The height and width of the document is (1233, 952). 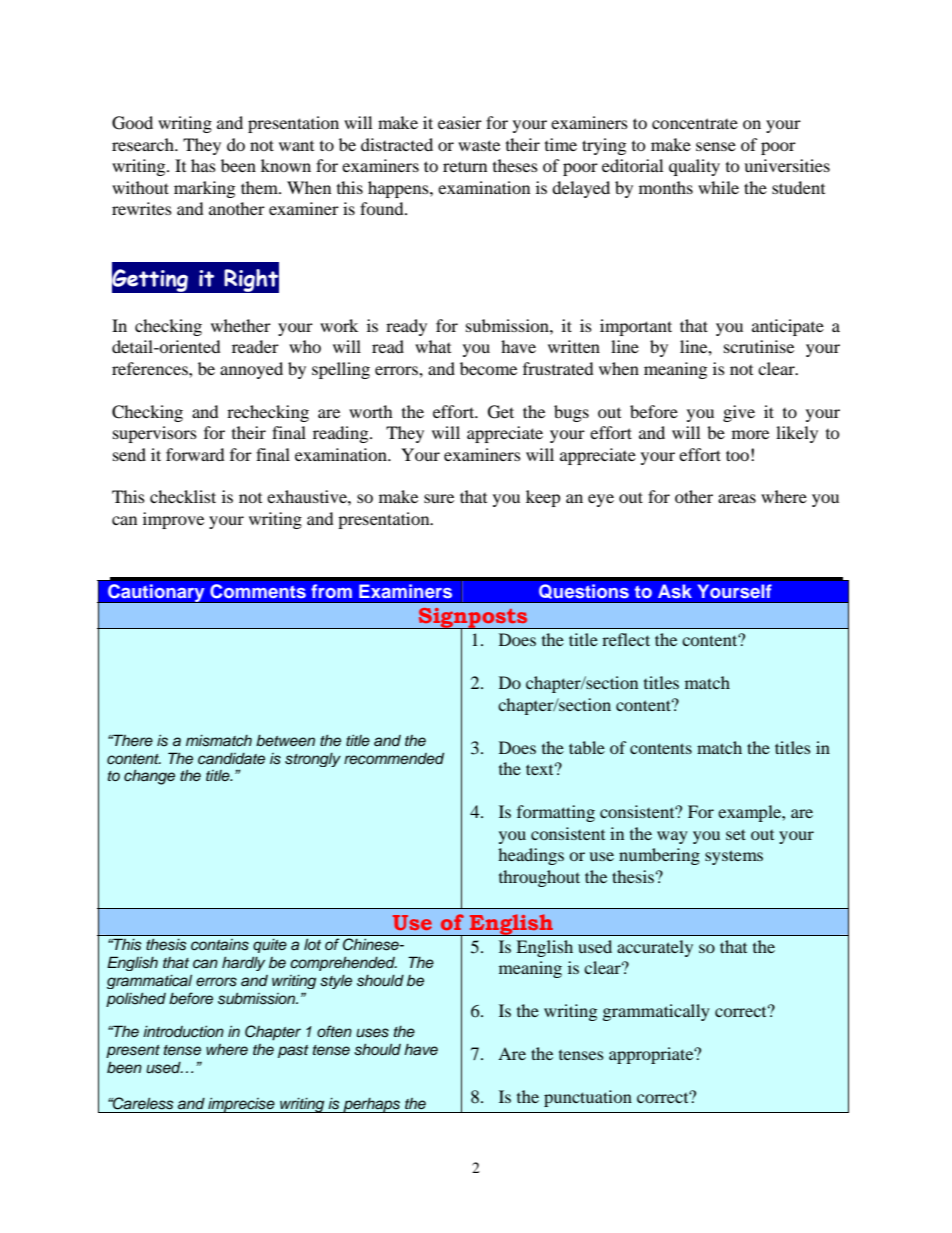 What do you see at coordinates (203, 165) in the document?
I see `has` at bounding box center [203, 165].
